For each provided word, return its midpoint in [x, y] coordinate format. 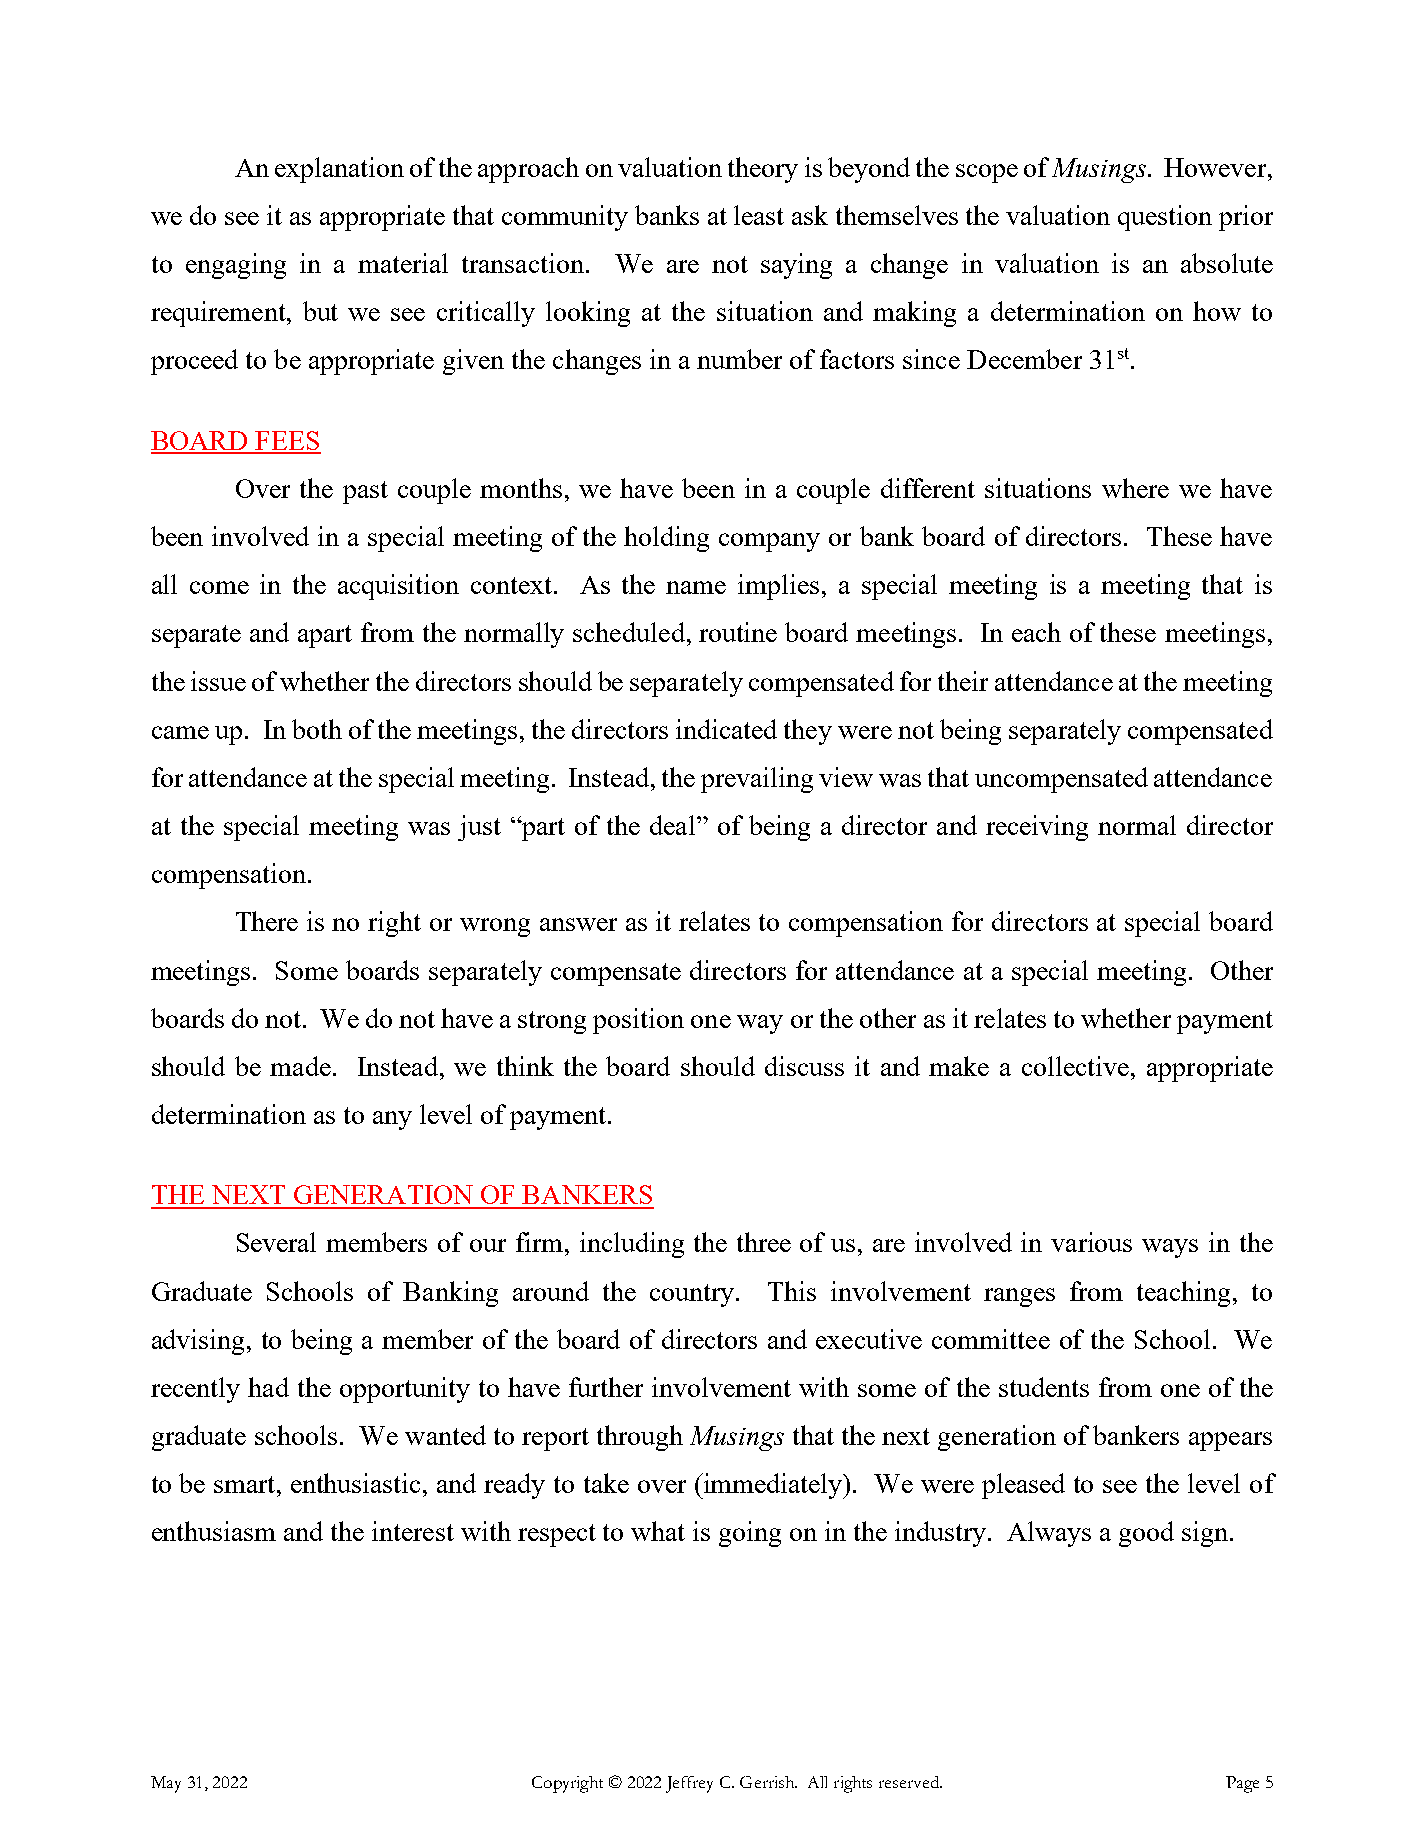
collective [1075, 1066]
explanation [339, 170]
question [1165, 218]
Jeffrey [689, 1784]
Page [1242, 1784]
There [267, 921]
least [759, 215]
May [166, 1784]
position [638, 1021]
